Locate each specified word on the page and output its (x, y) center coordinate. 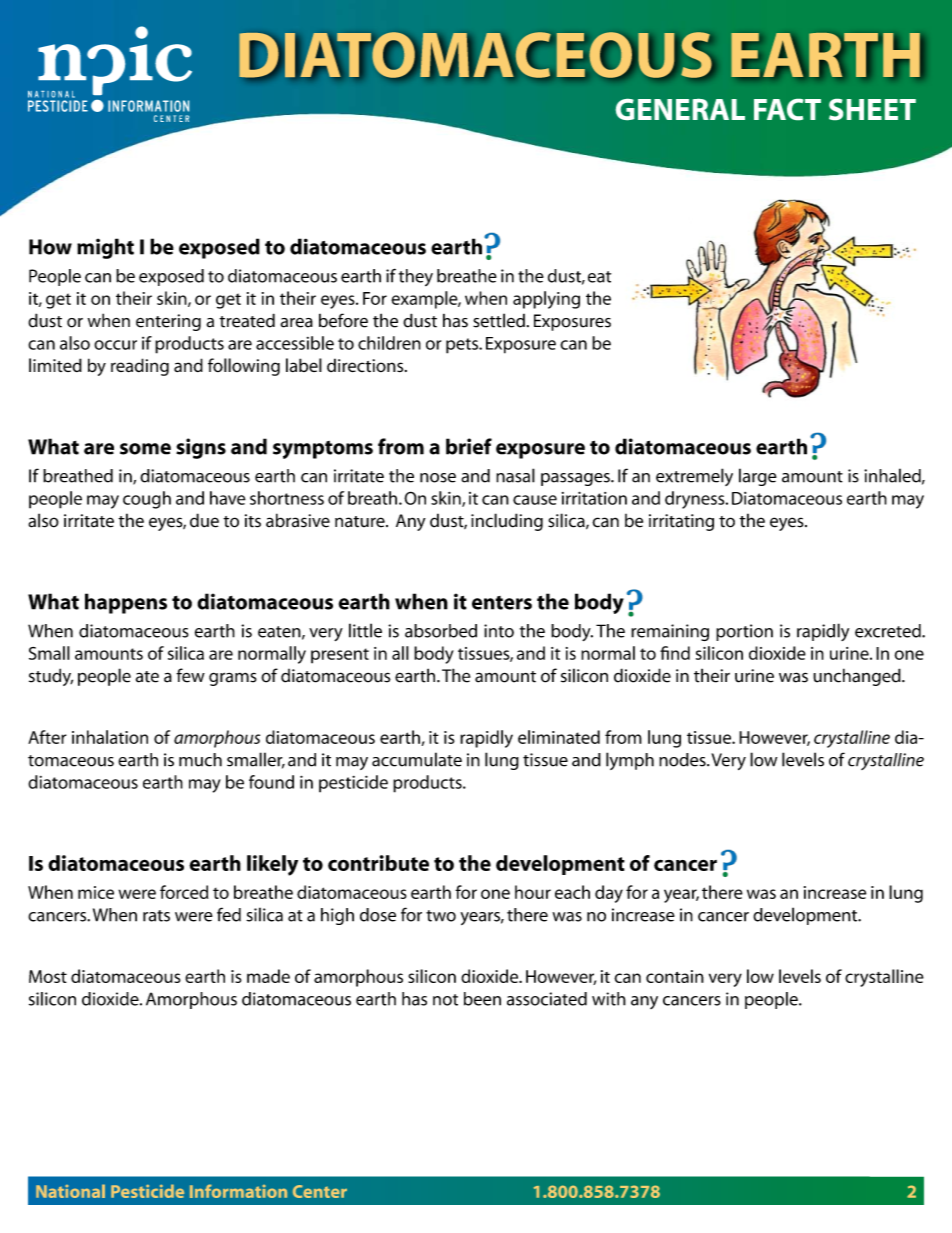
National (70, 1191)
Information (238, 1191)
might (105, 248)
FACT (787, 109)
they (416, 277)
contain (675, 976)
